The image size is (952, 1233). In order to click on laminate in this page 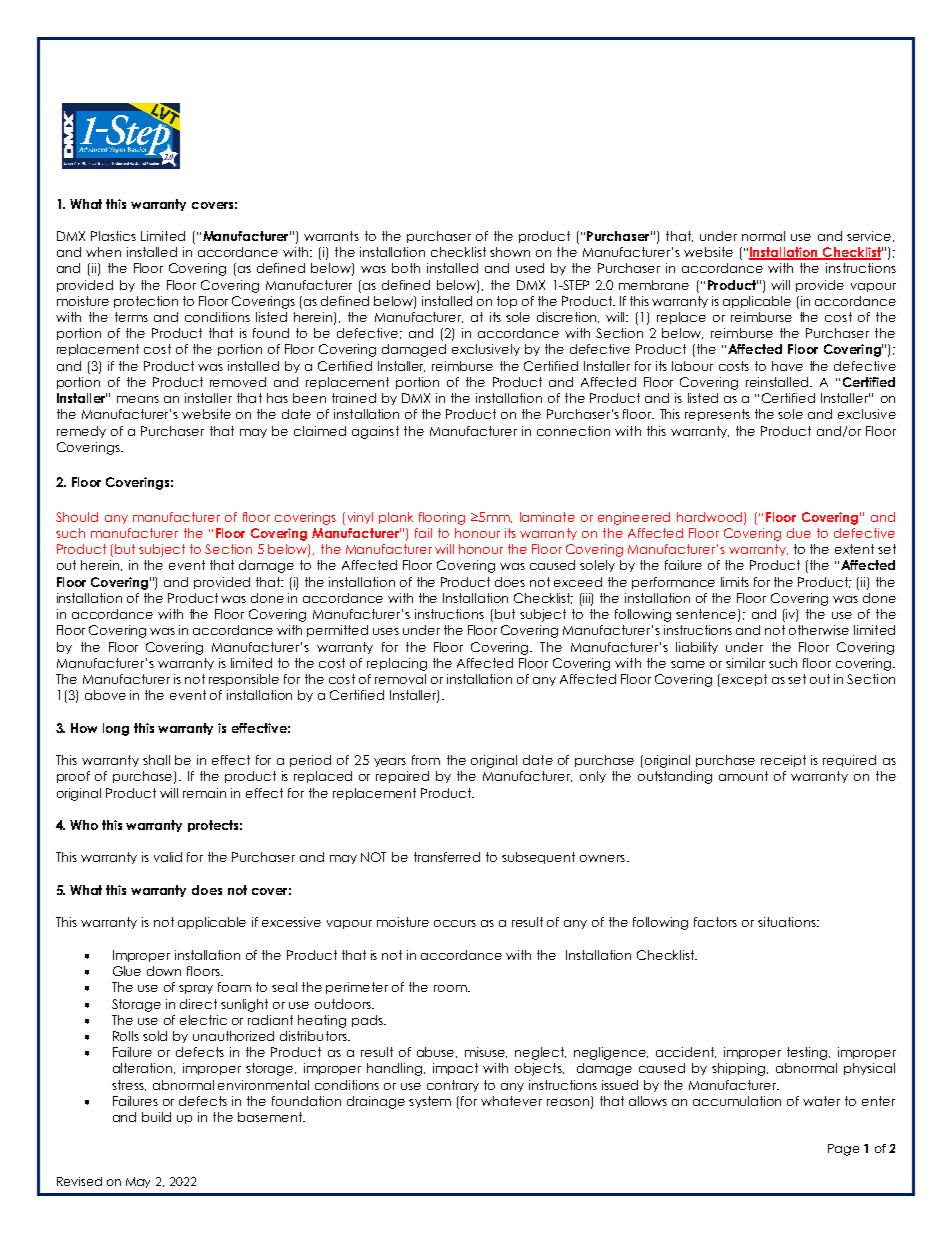, I will do `click(547, 517)`.
